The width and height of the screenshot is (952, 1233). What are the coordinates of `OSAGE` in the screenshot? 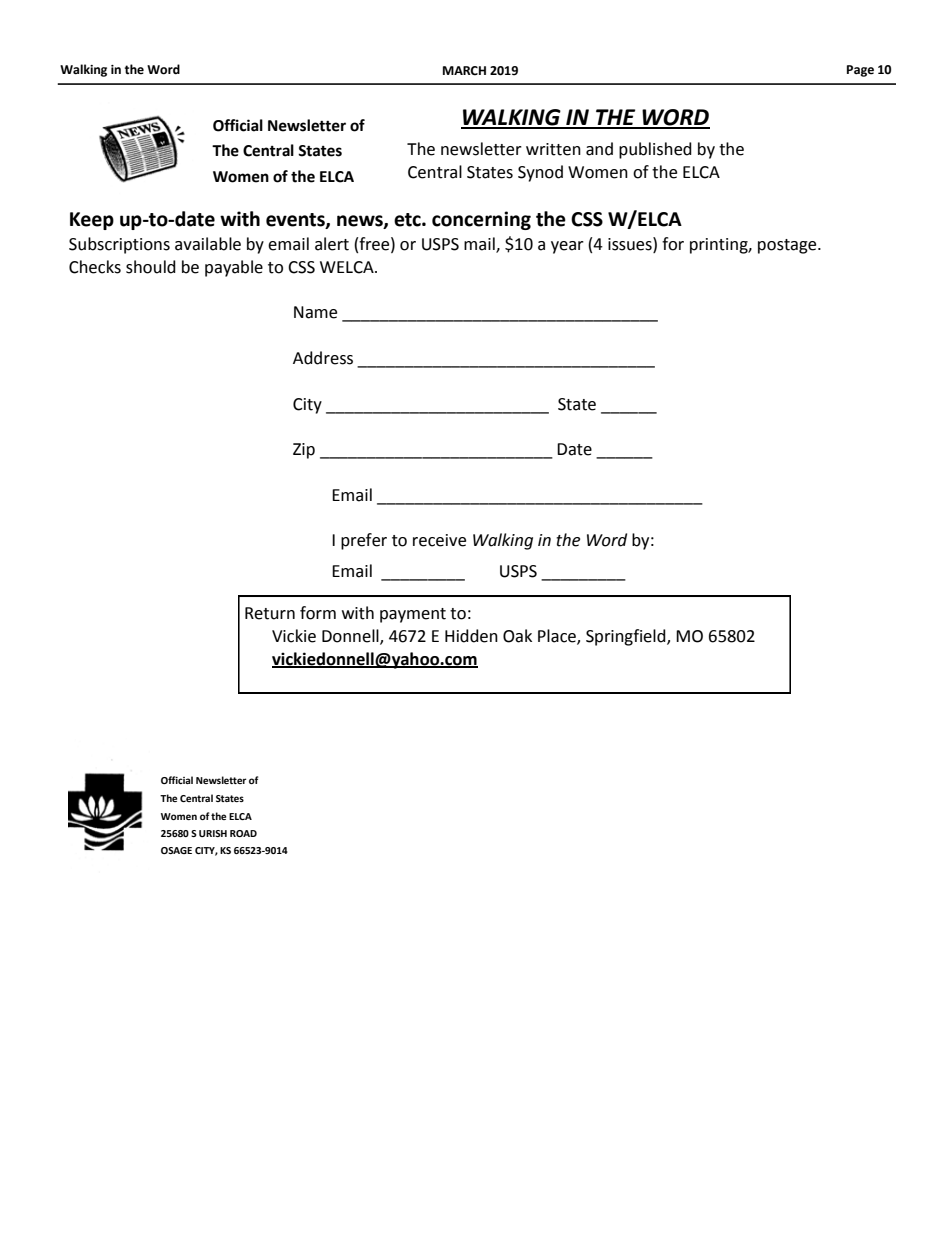 It's located at (176, 850).
